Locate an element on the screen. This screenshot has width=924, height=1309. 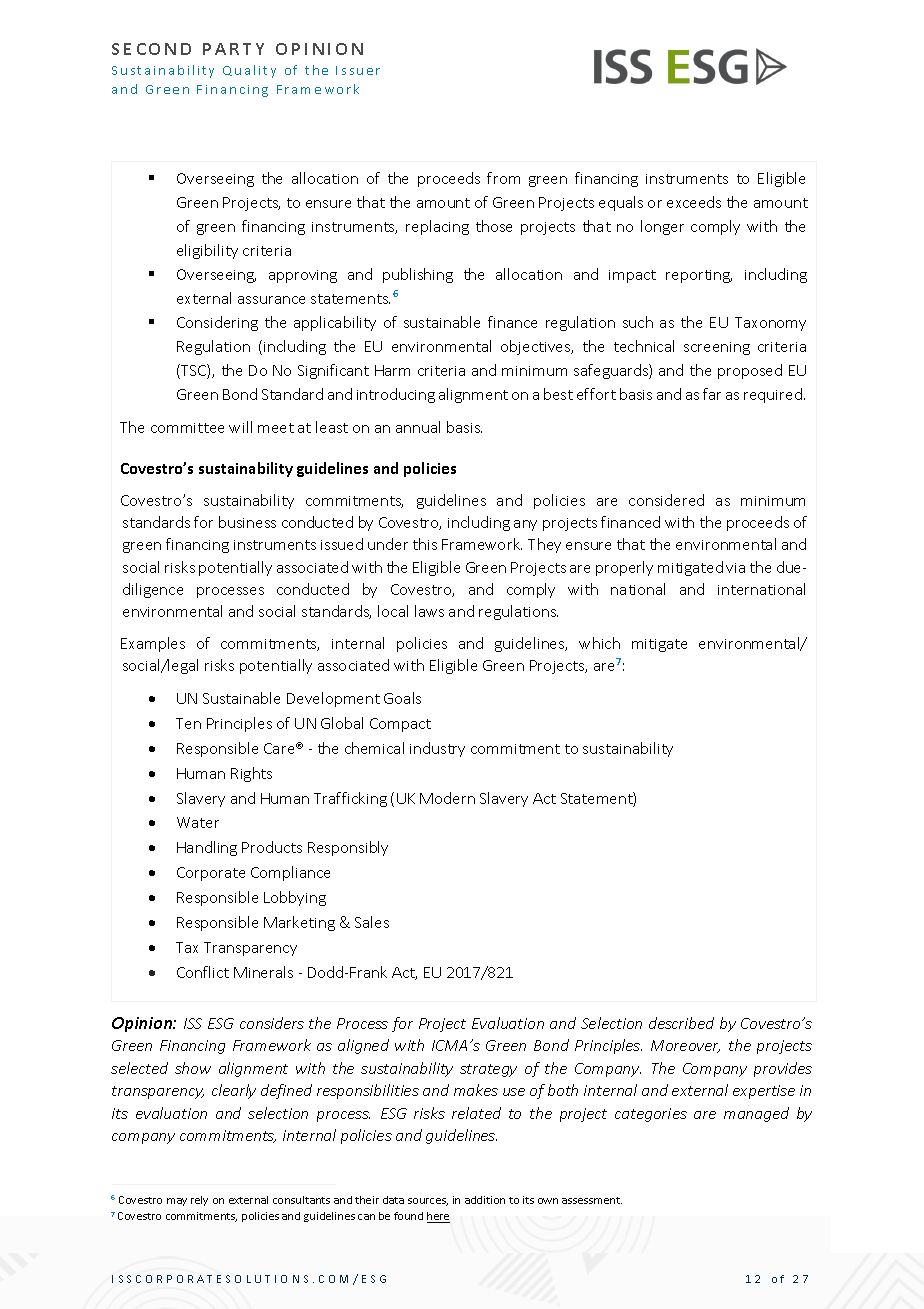
Examples is located at coordinates (153, 644).
